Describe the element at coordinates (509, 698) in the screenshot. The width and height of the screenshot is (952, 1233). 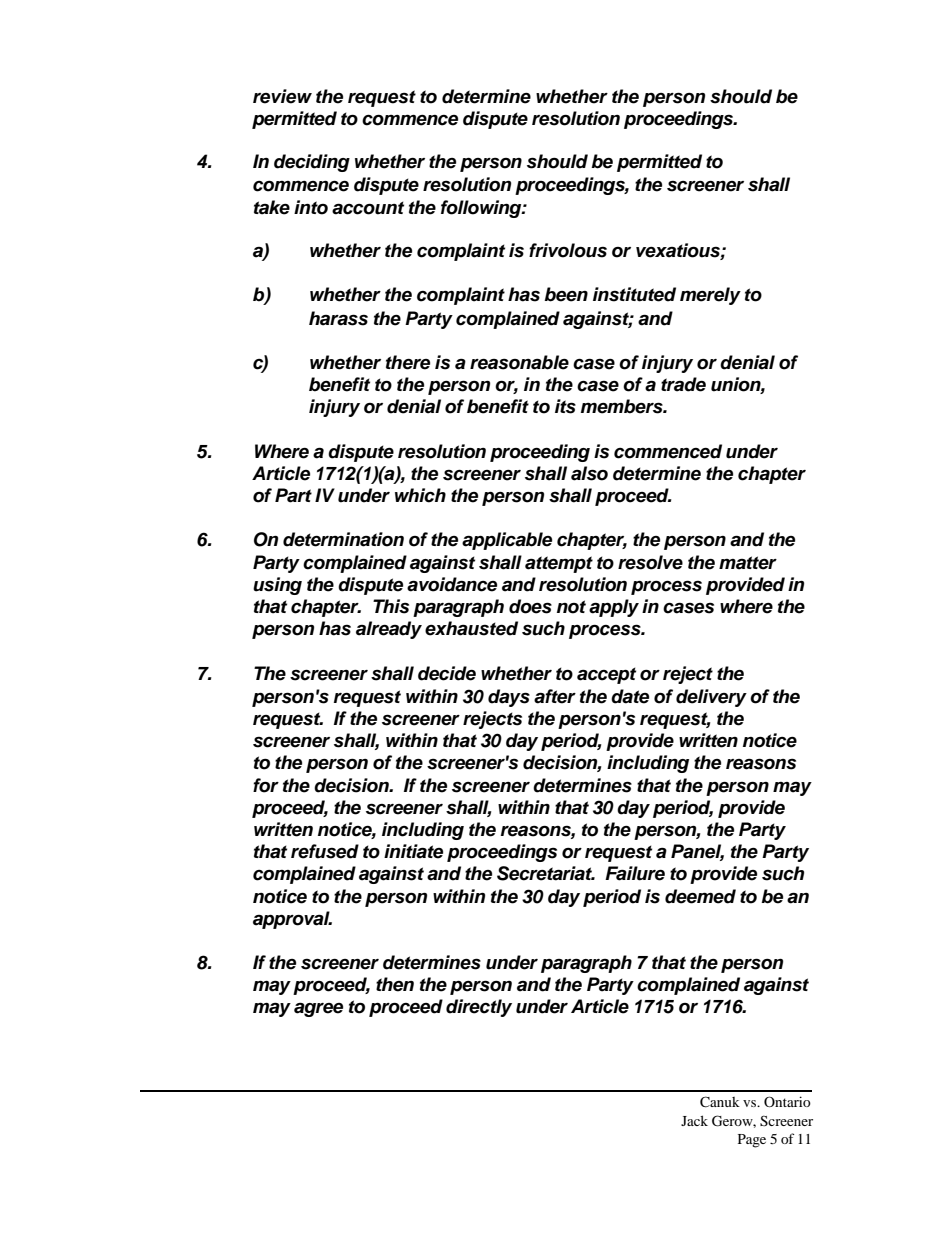
I see `days` at that location.
